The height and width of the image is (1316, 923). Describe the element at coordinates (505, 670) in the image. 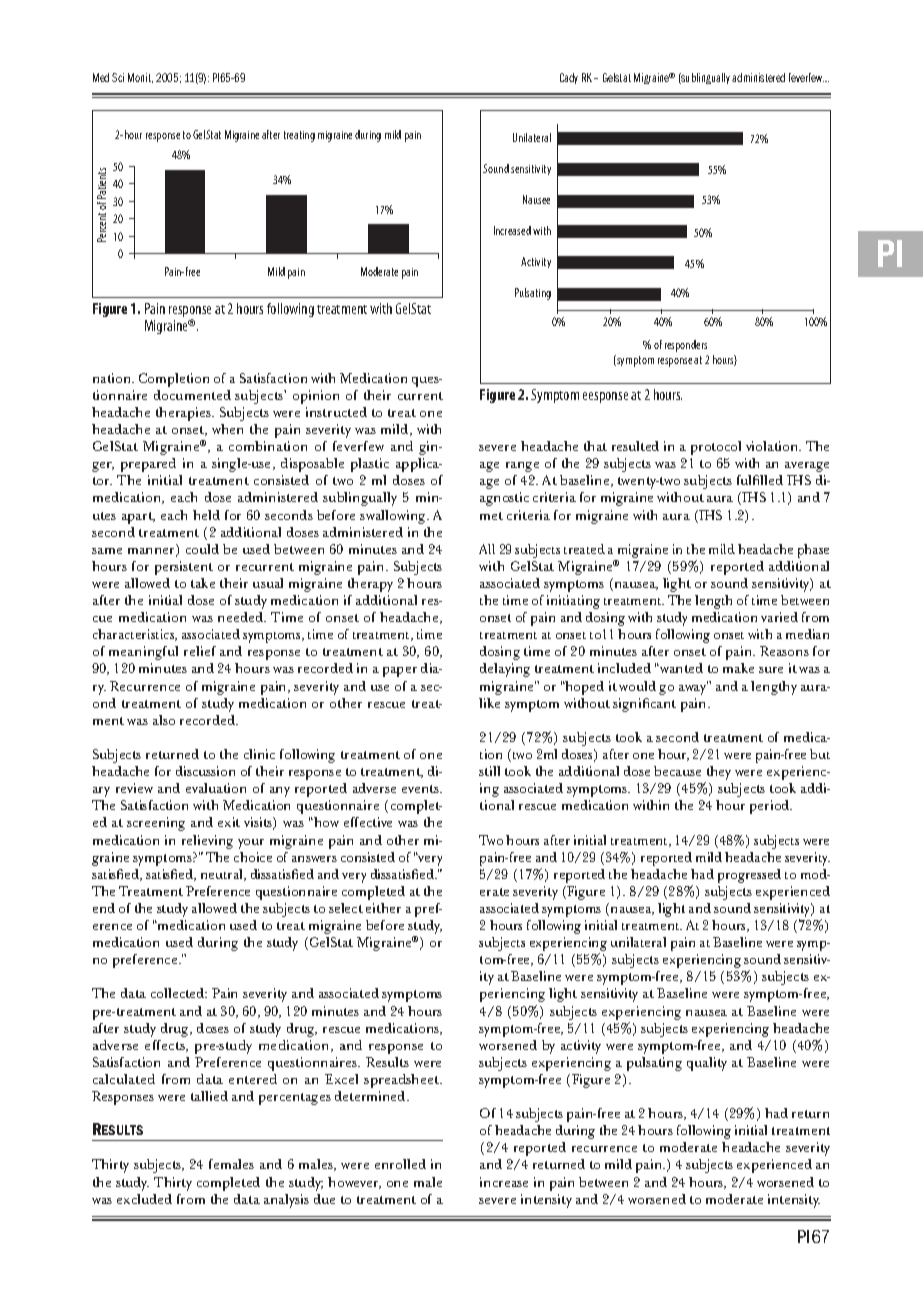

I see `delaying` at that location.
